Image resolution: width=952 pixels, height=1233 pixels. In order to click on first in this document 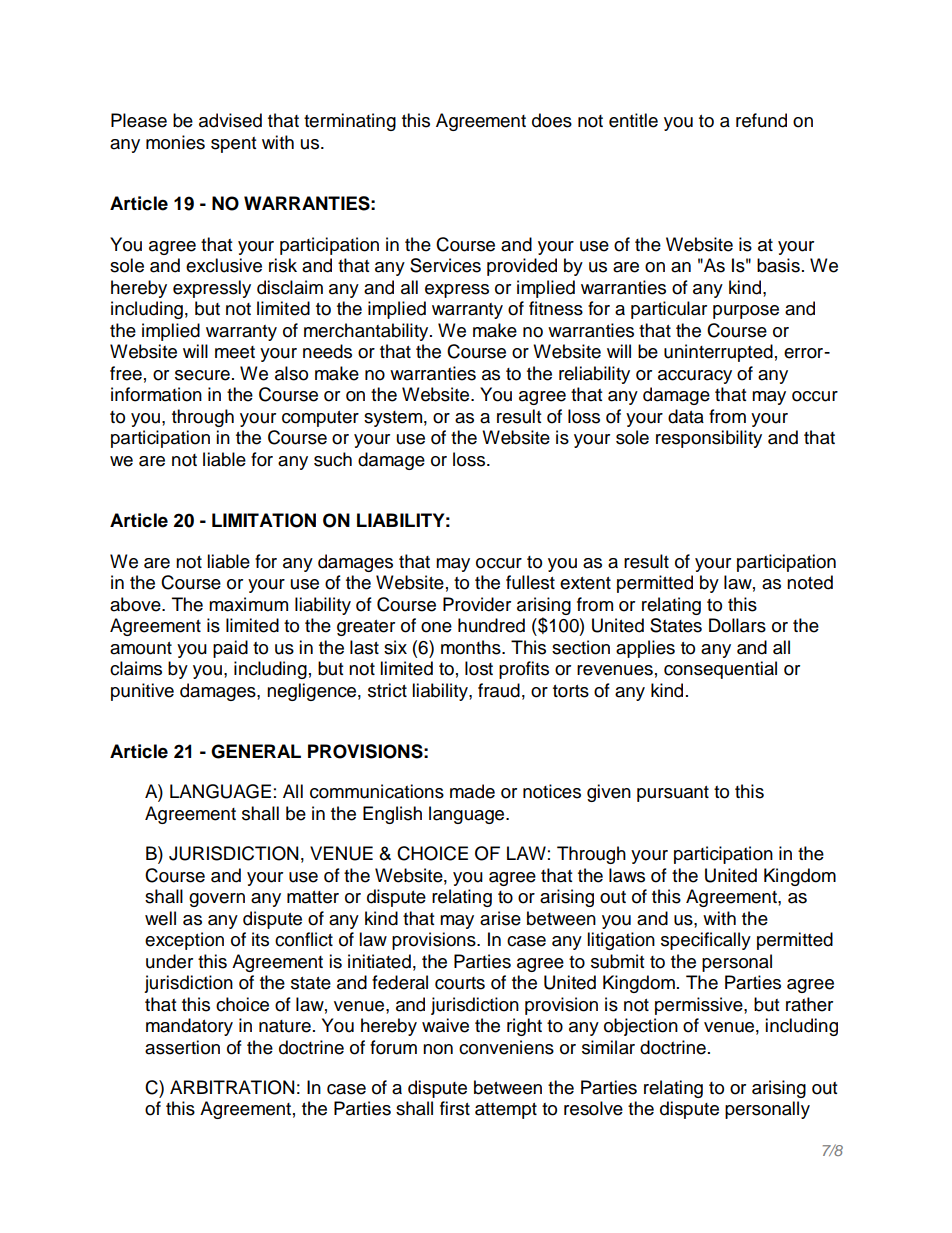, I will do `click(455, 1108)`.
